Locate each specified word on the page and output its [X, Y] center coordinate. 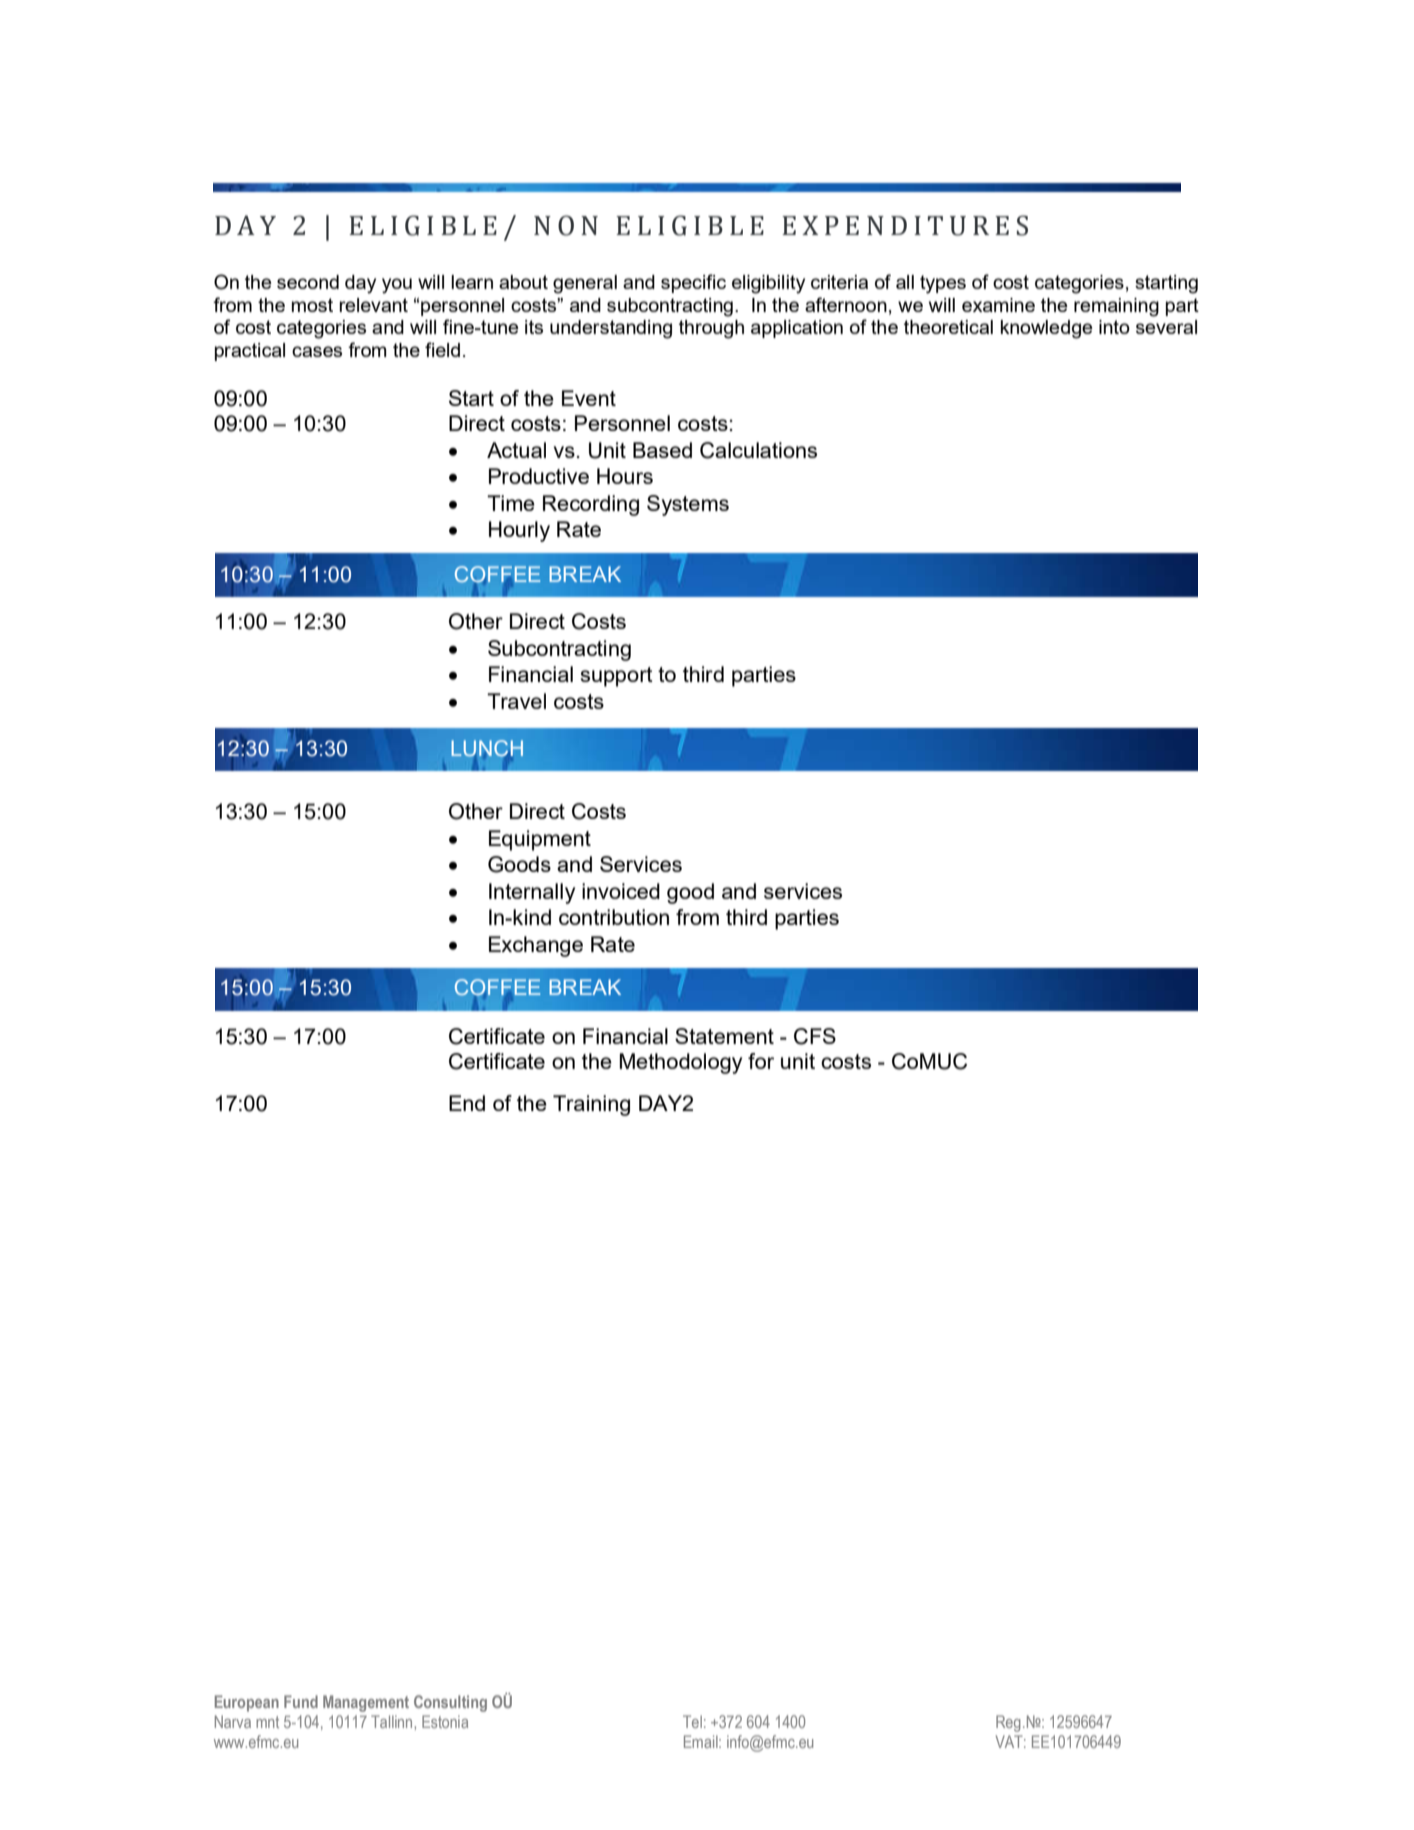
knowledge [1047, 329]
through [711, 329]
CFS [815, 1036]
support [617, 677]
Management [366, 1703]
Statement [724, 1036]
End [467, 1103]
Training [591, 1105]
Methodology [681, 1063]
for [761, 1061]
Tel [692, 1721]
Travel [516, 701]
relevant [373, 305]
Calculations [758, 450]
